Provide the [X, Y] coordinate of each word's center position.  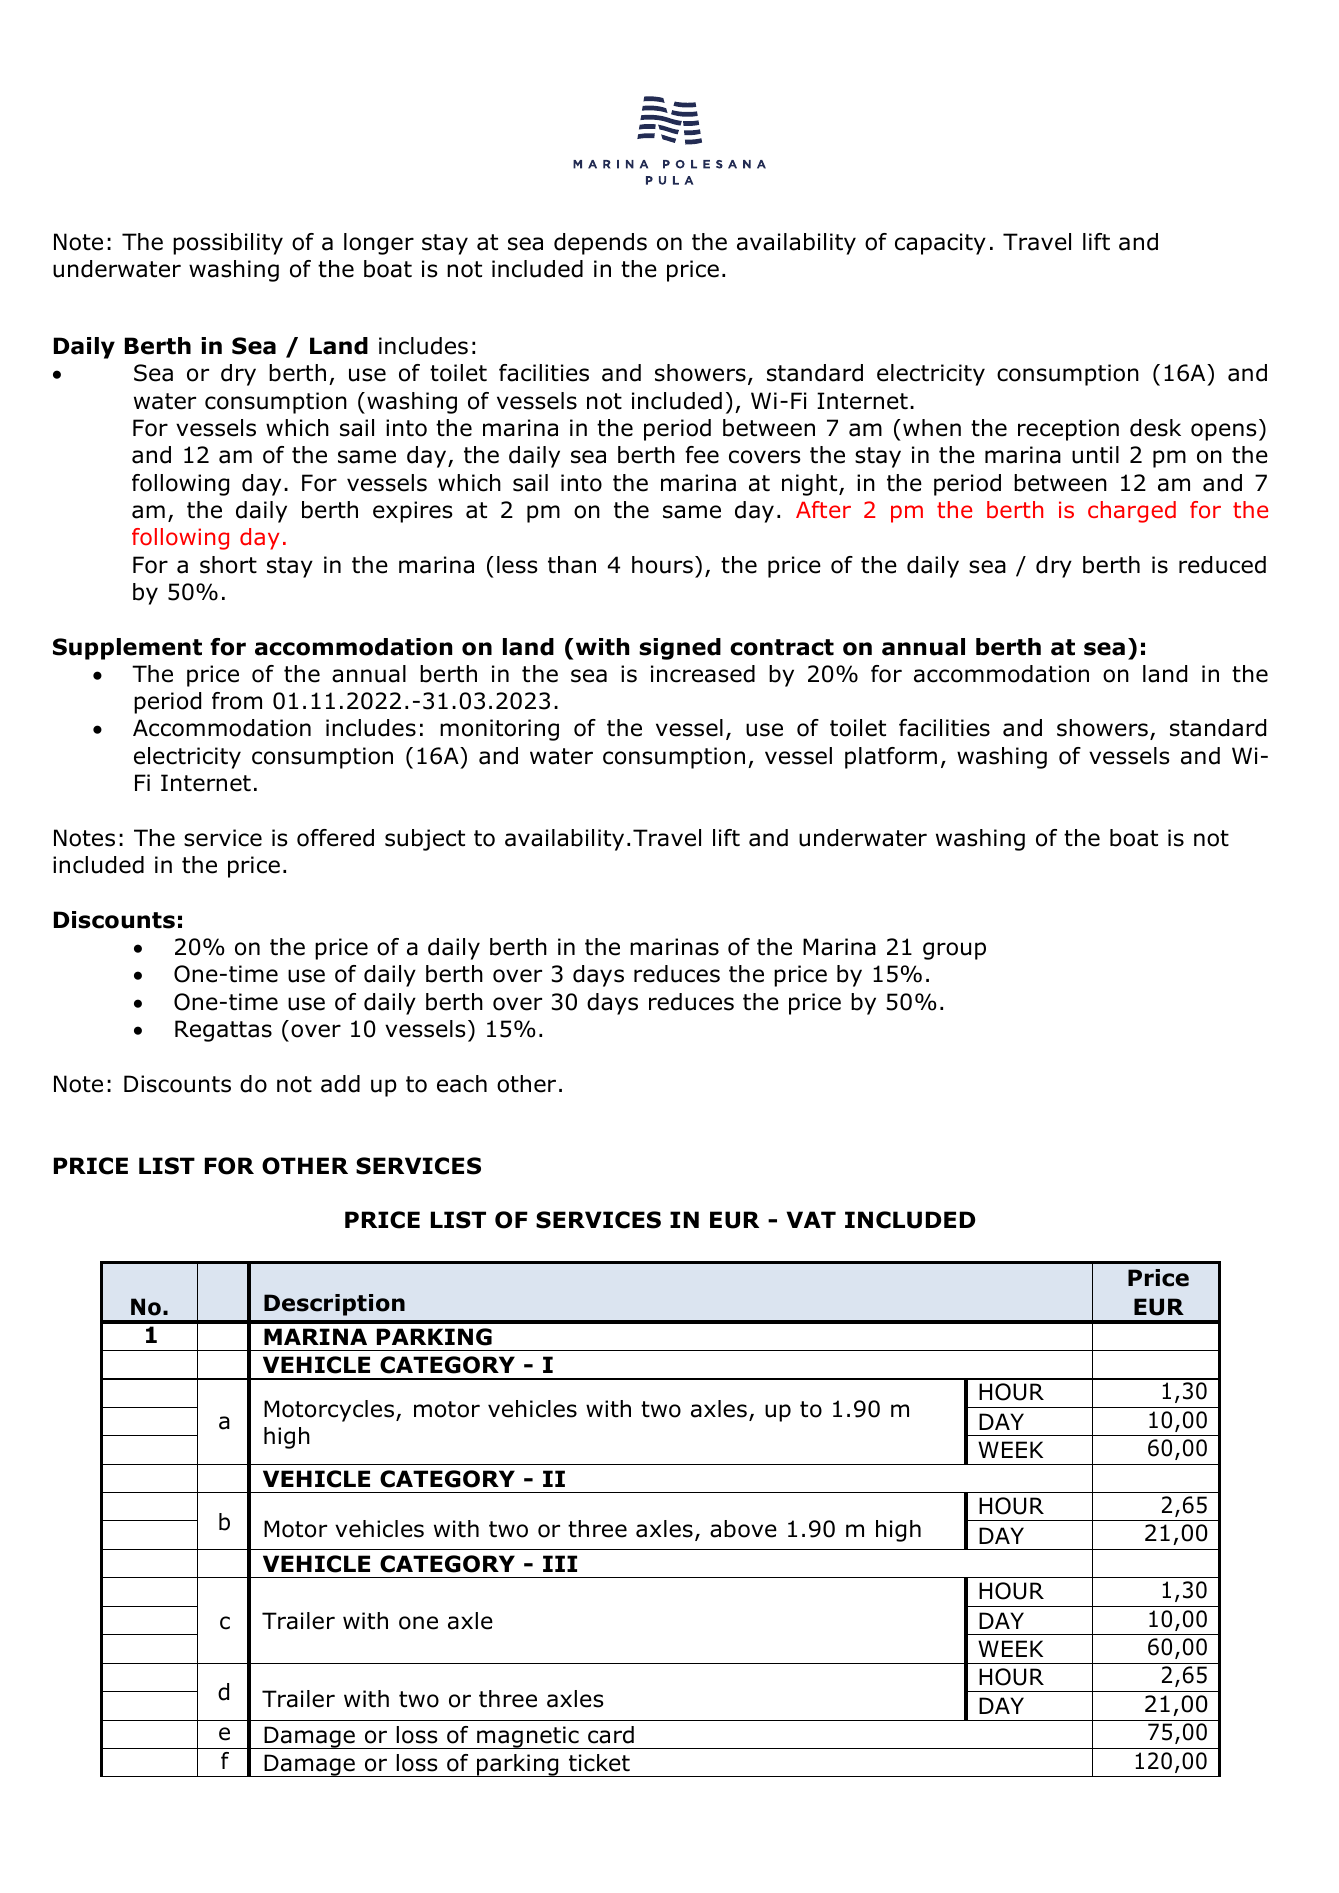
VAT [811, 1219]
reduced [1222, 565]
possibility [228, 244]
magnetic [528, 1737]
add [340, 1084]
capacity [940, 244]
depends [600, 244]
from [237, 701]
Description [334, 1305]
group [954, 951]
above [743, 1529]
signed [680, 649]
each [462, 1084]
